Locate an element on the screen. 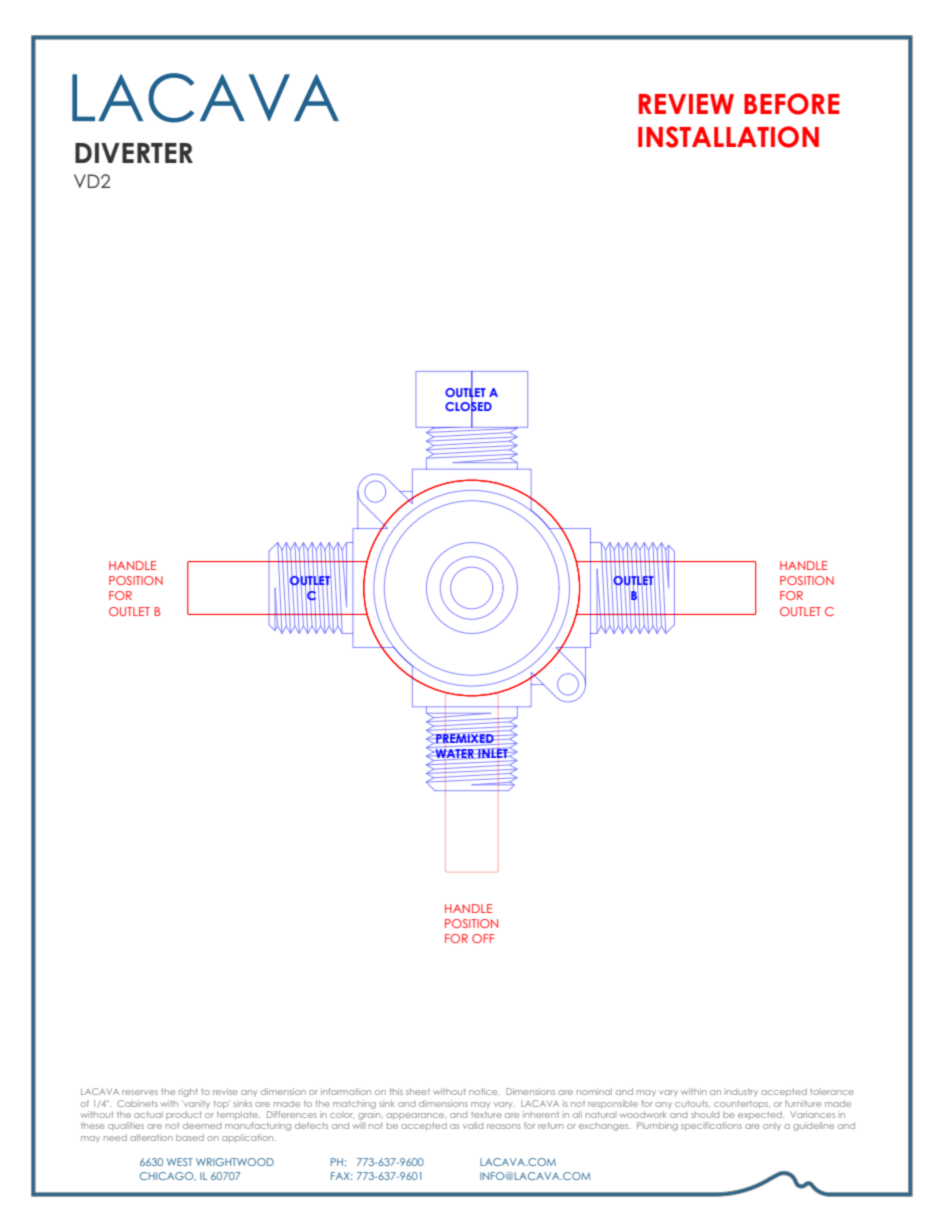 The width and height of the screenshot is (952, 1232). DIVERTER is located at coordinates (134, 153).
